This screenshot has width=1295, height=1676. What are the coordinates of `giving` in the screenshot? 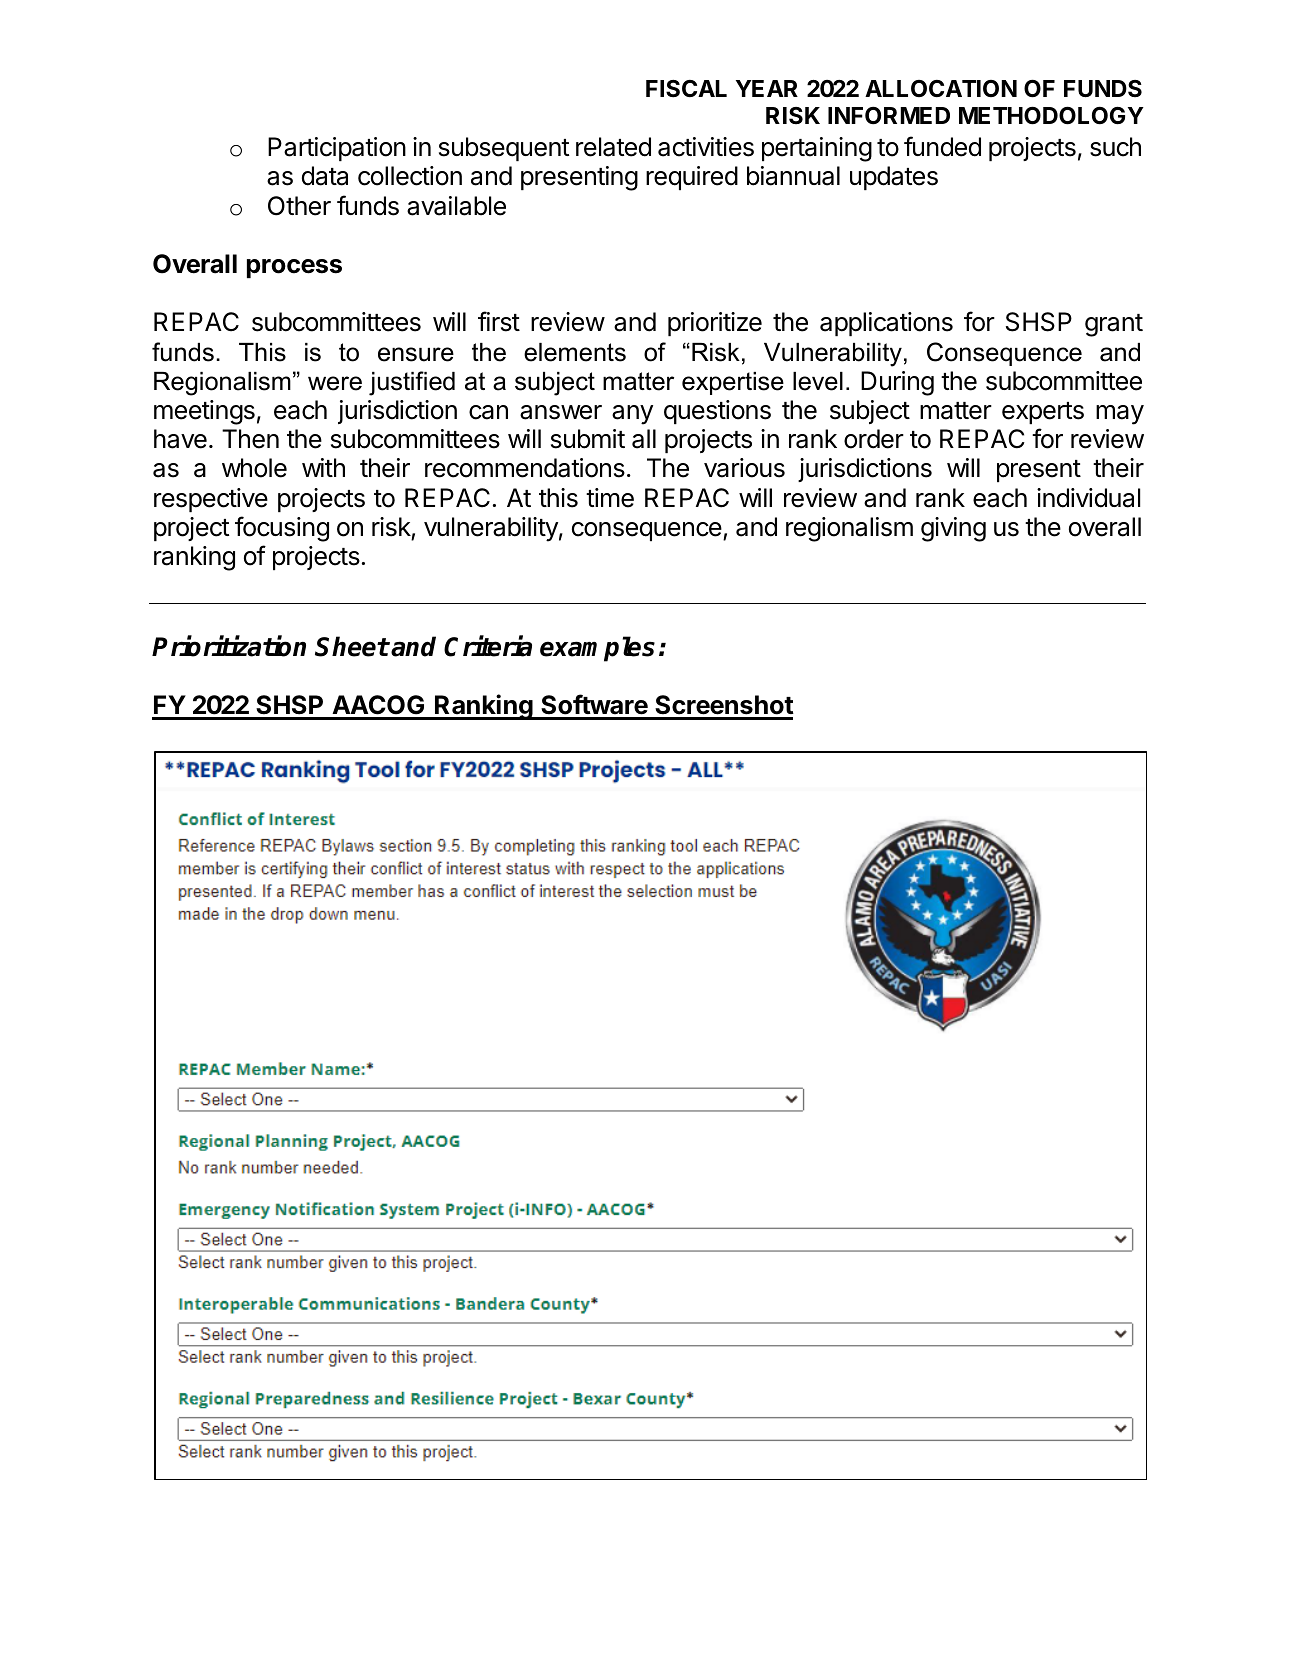 It's located at (953, 529).
